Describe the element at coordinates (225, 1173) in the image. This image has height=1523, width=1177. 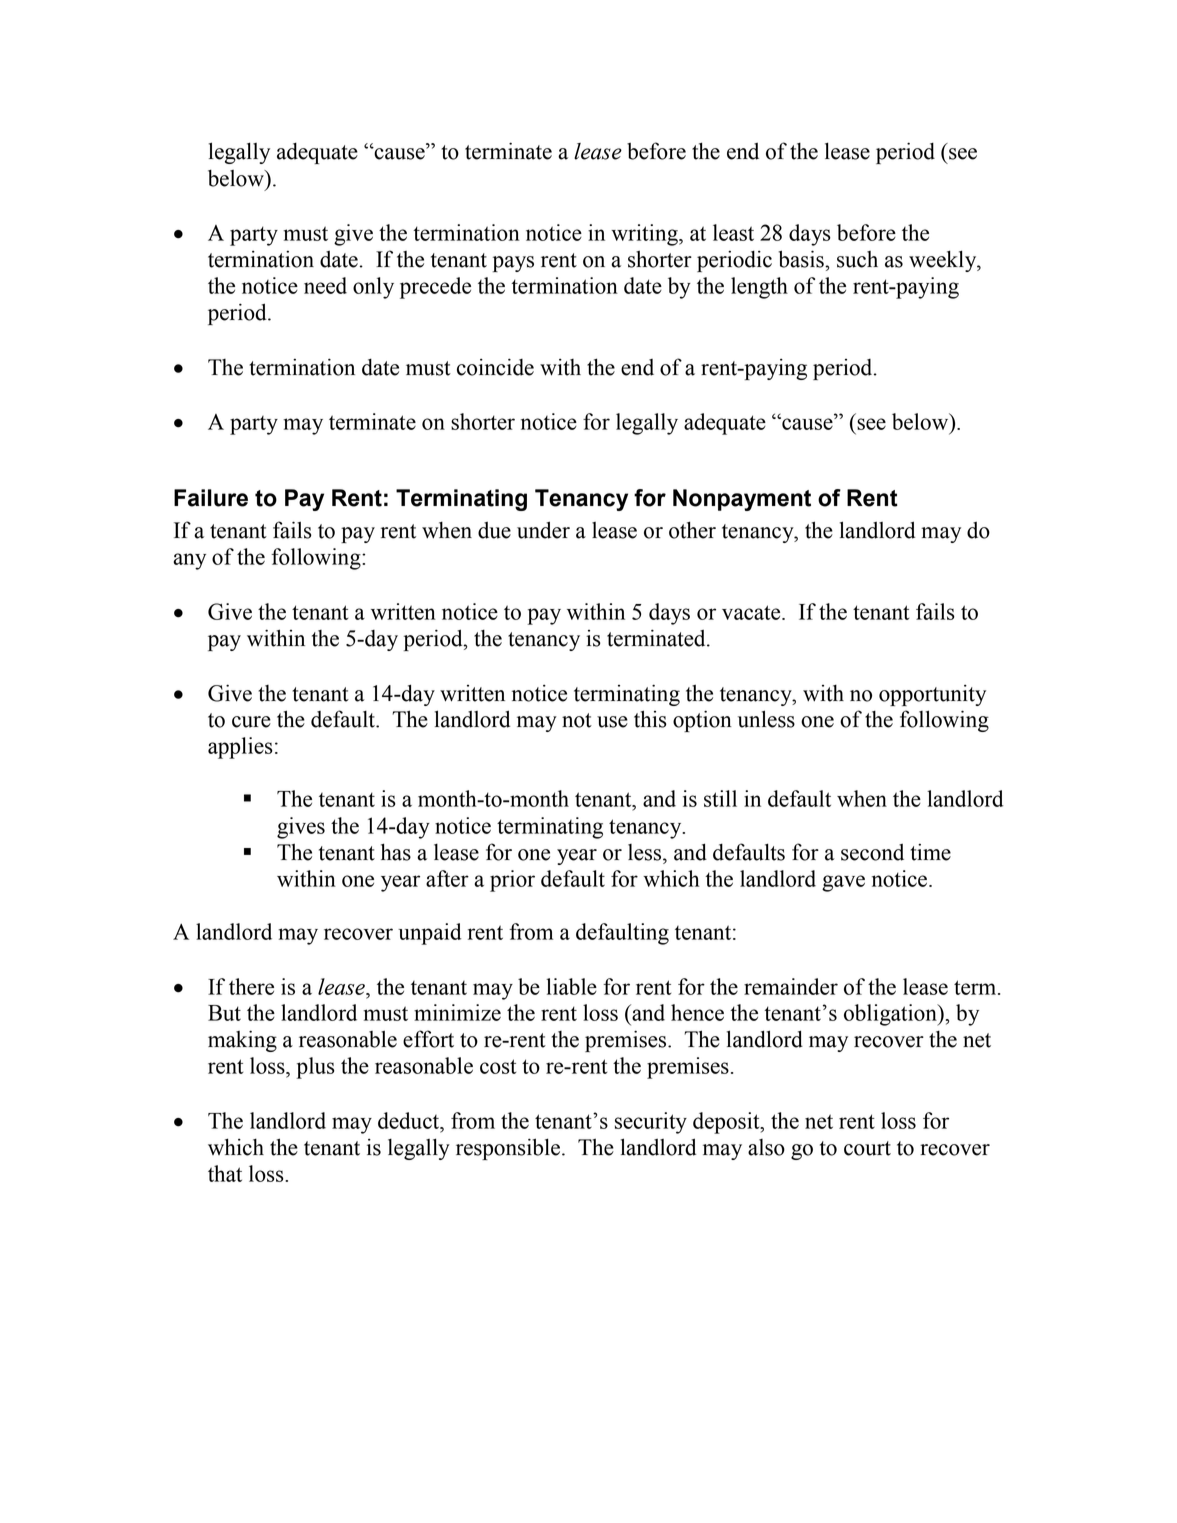
I see `that` at that location.
